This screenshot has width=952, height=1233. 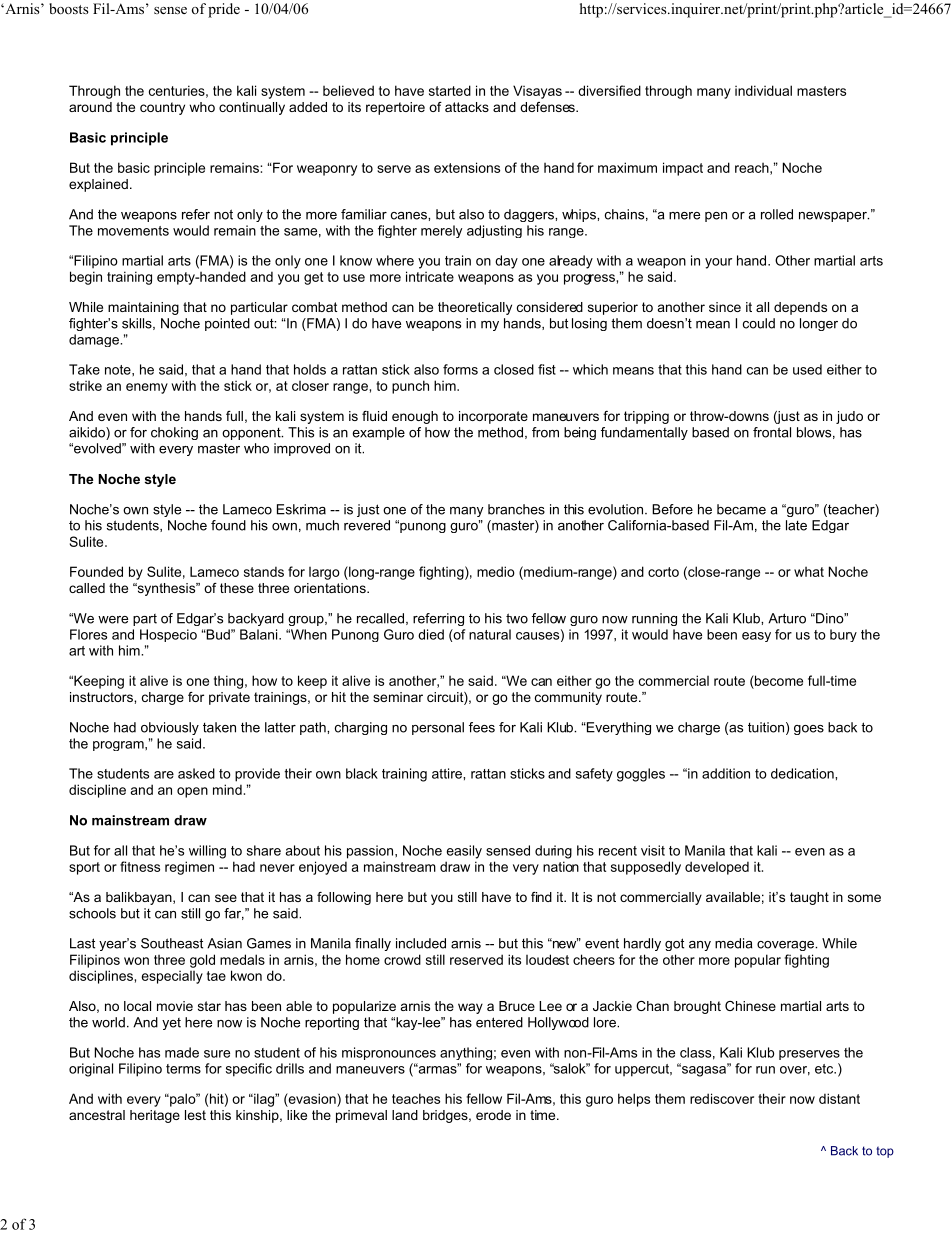 What do you see at coordinates (772, 432) in the screenshot?
I see `frontal` at bounding box center [772, 432].
